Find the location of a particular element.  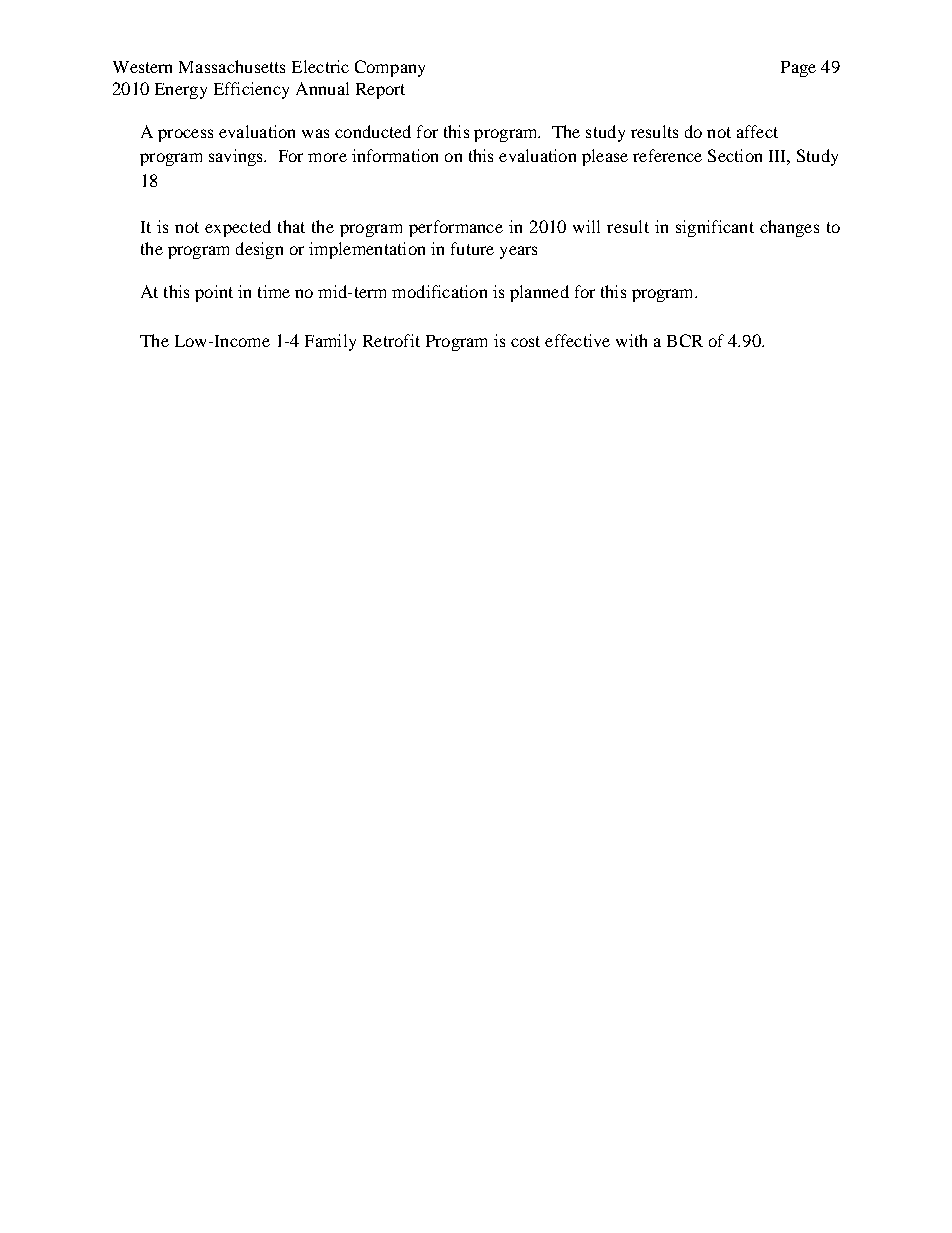

modification is located at coordinates (439, 291).
